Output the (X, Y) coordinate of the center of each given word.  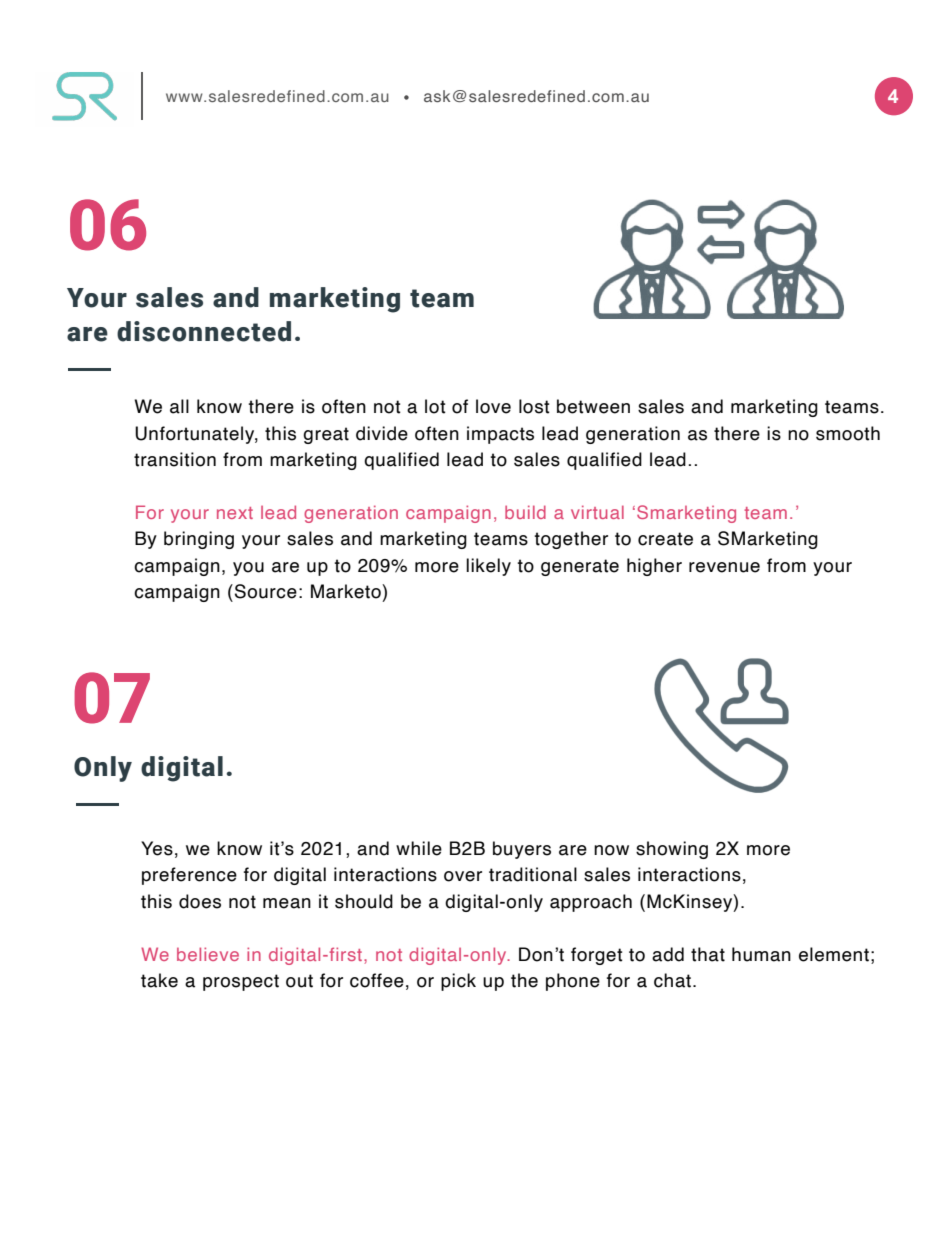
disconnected (204, 331)
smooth (848, 433)
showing (672, 850)
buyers (522, 850)
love (493, 406)
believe (208, 954)
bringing (199, 540)
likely (488, 567)
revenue (724, 567)
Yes (157, 848)
